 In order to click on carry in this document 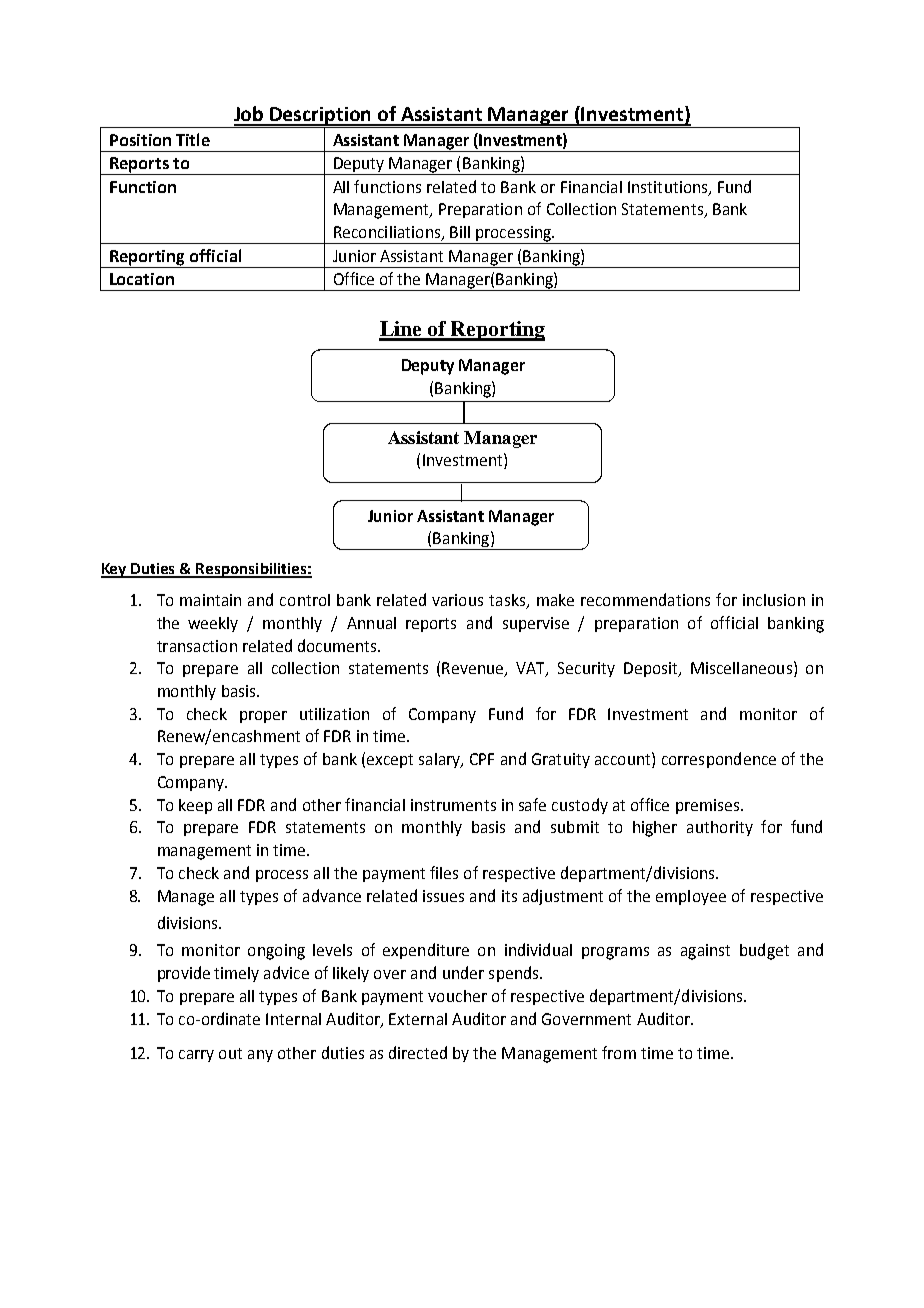, I will do `click(196, 1056)`.
